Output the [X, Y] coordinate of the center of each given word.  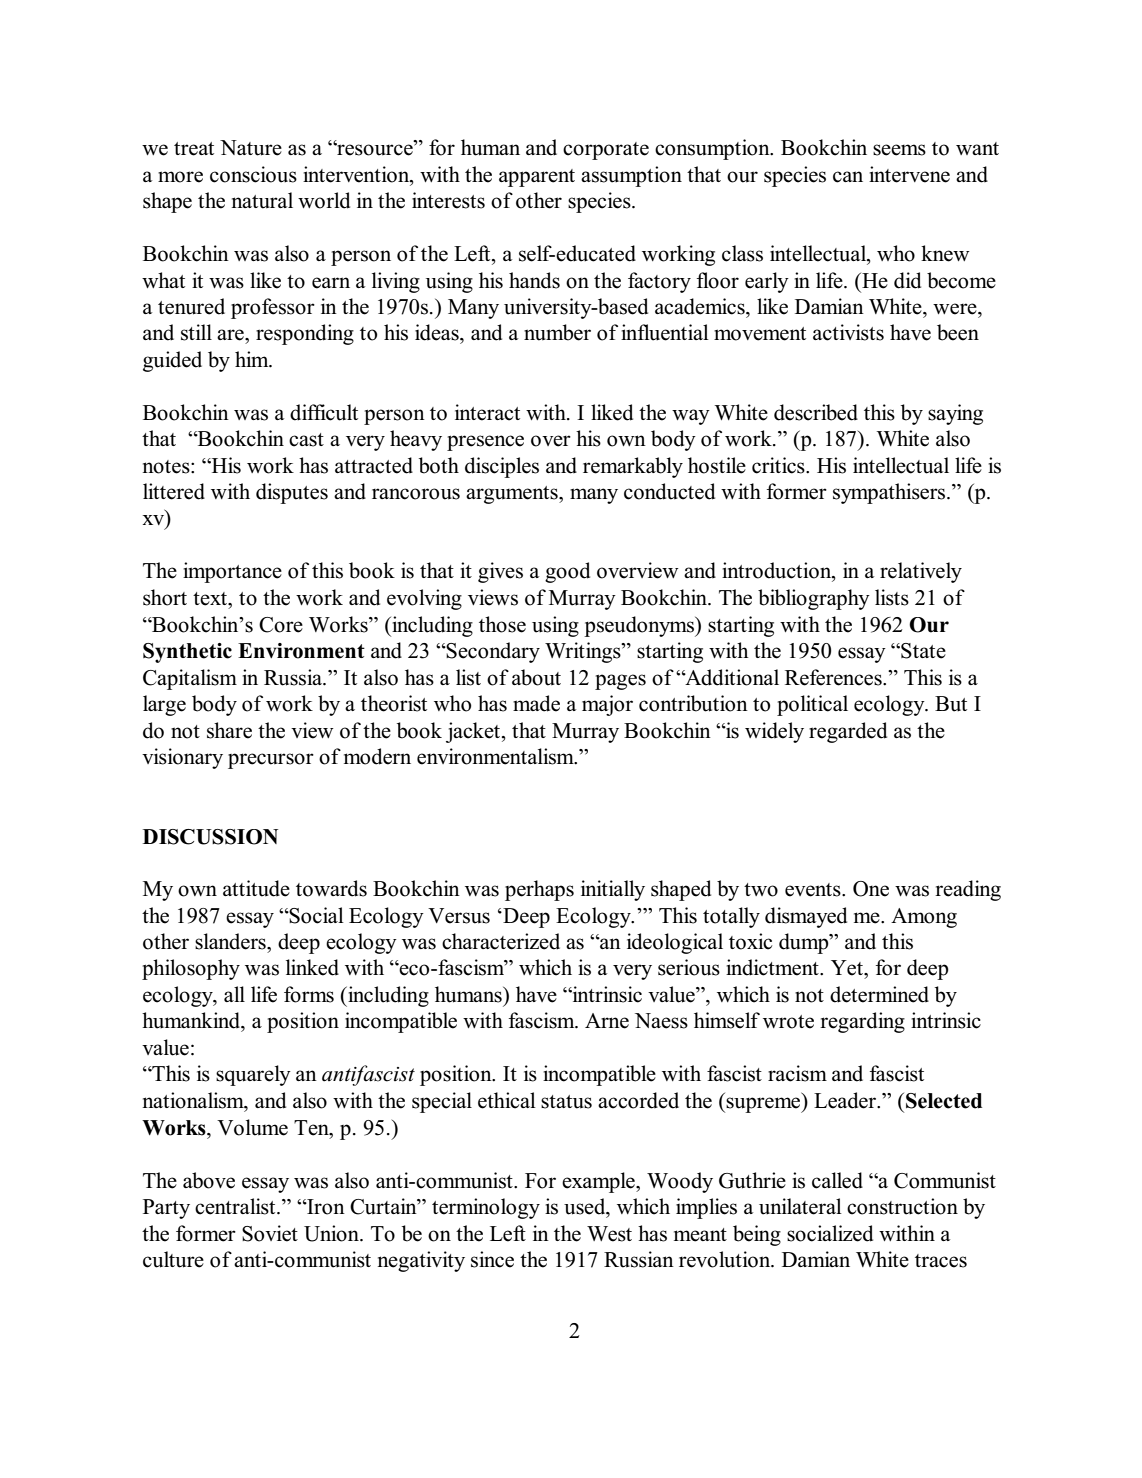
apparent [537, 178]
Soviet [270, 1233]
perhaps [539, 890]
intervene [909, 174]
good [567, 572]
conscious [253, 174]
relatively [921, 572]
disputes [292, 493]
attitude [256, 888]
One [871, 889]
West [609, 1234]
